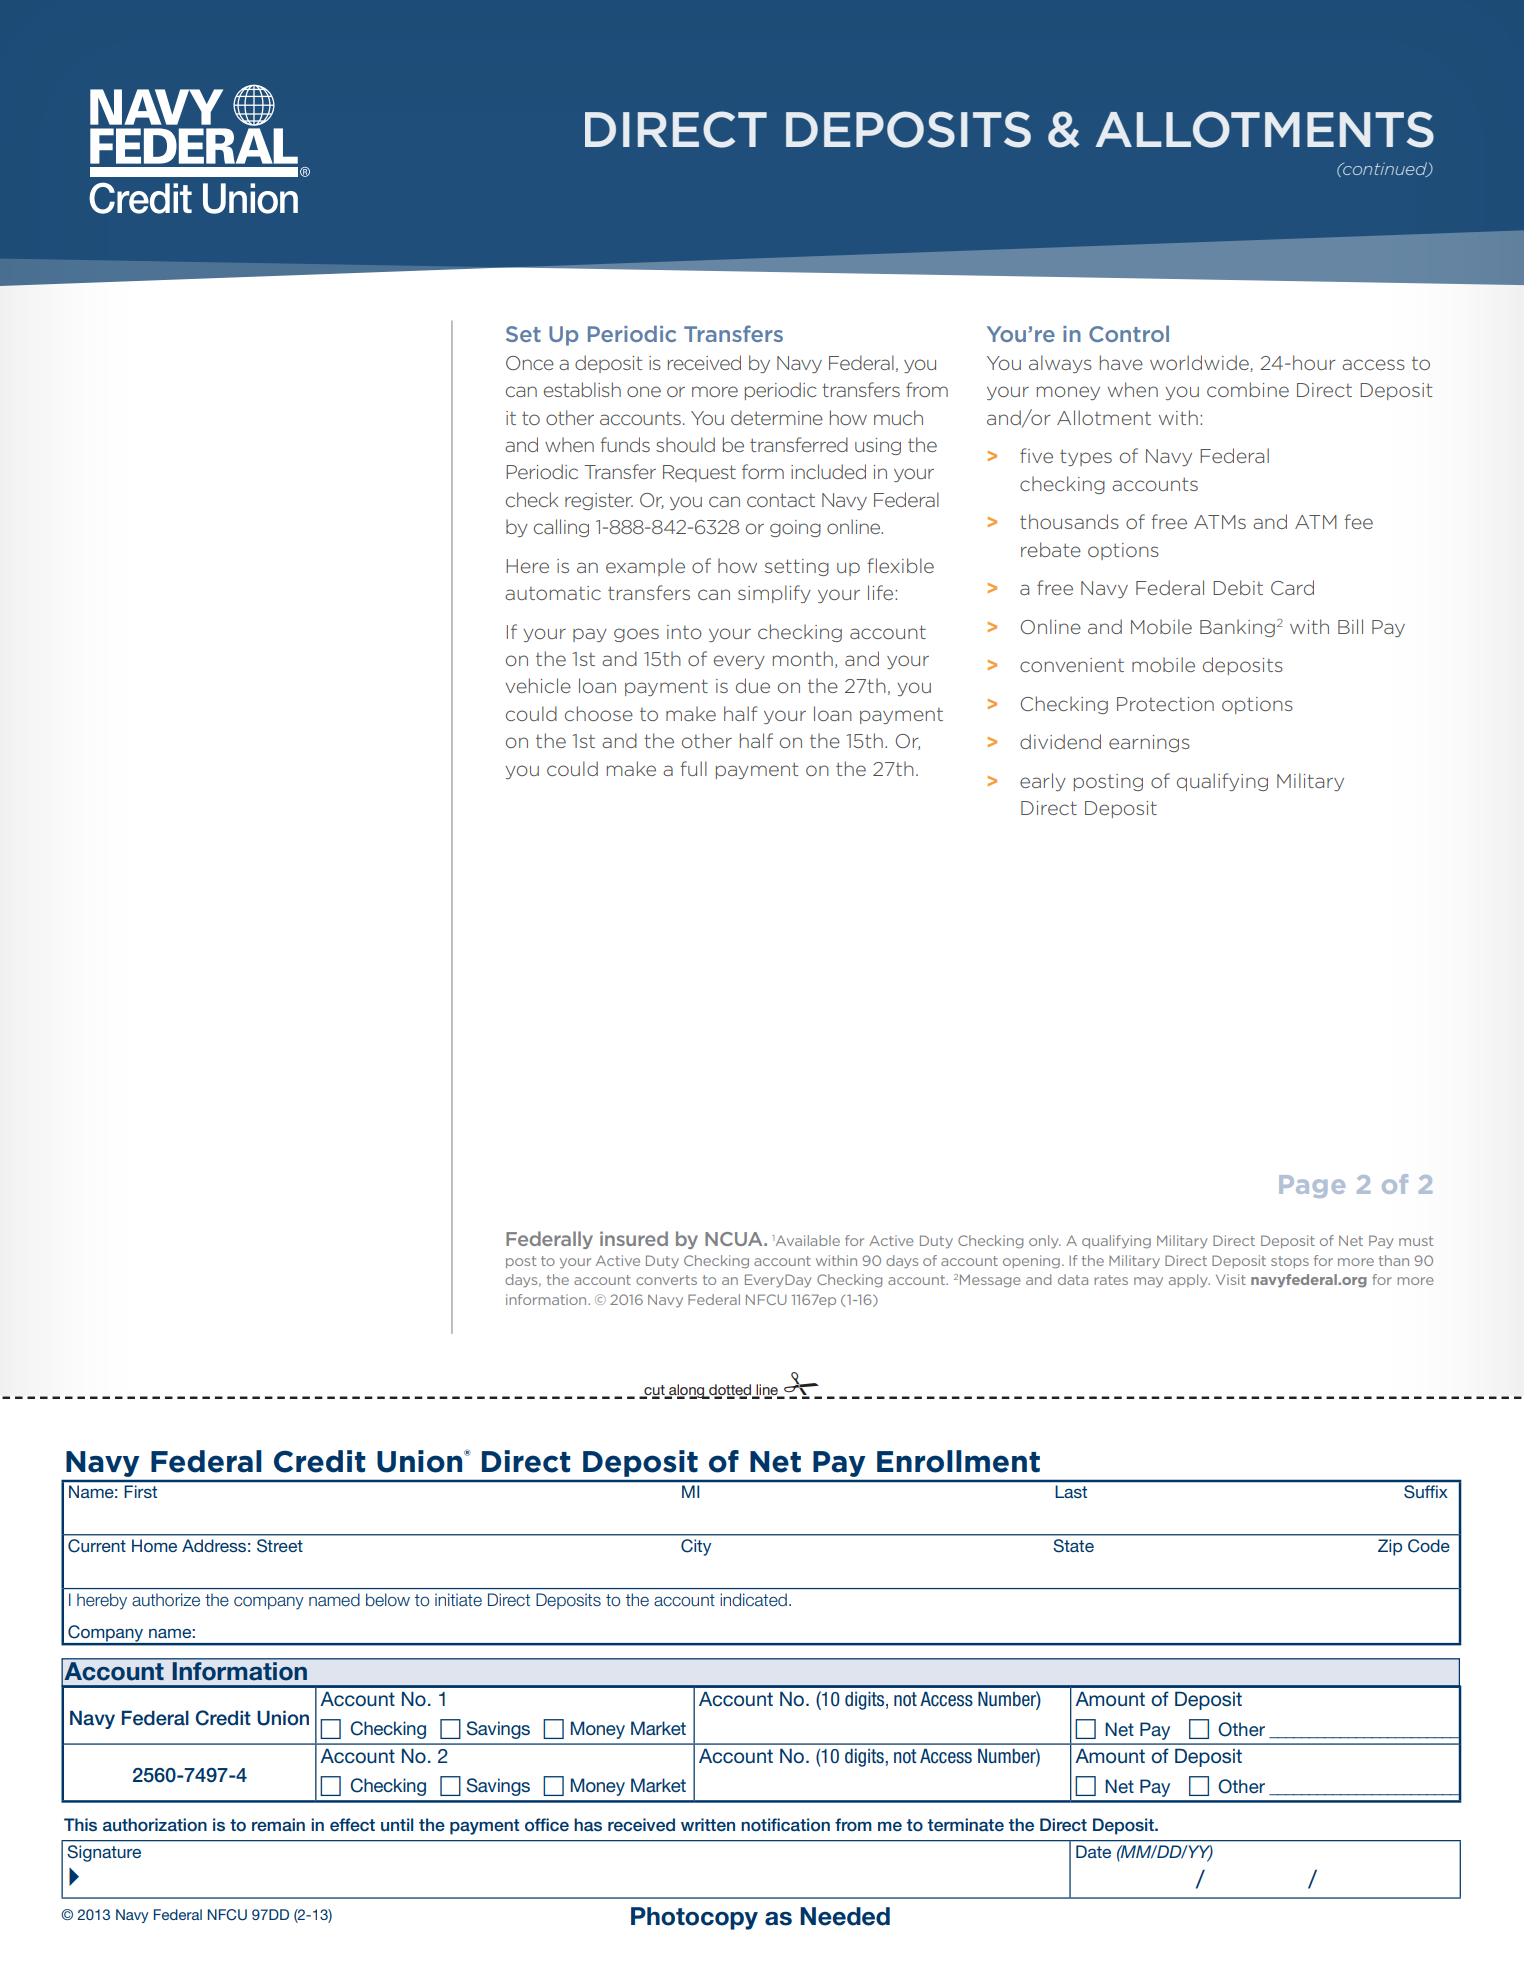 Image resolution: width=1524 pixels, height=1972 pixels. What do you see at coordinates (538, 685) in the screenshot?
I see `vehicle` at bounding box center [538, 685].
